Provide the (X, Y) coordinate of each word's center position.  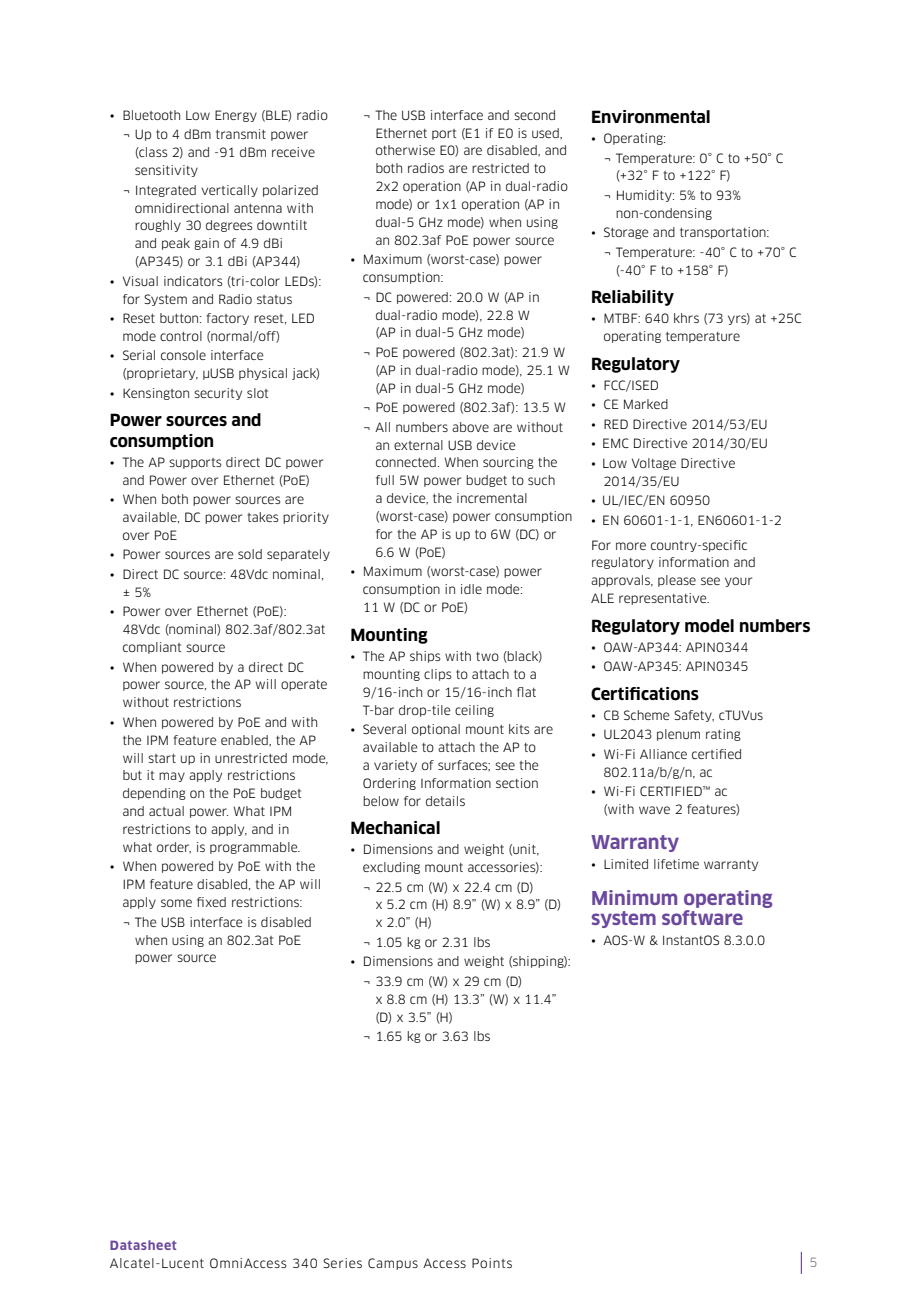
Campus (393, 1264)
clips (437, 675)
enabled (245, 740)
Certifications (645, 694)
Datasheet (143, 1245)
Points (492, 1263)
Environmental (651, 117)
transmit (241, 134)
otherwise (405, 150)
